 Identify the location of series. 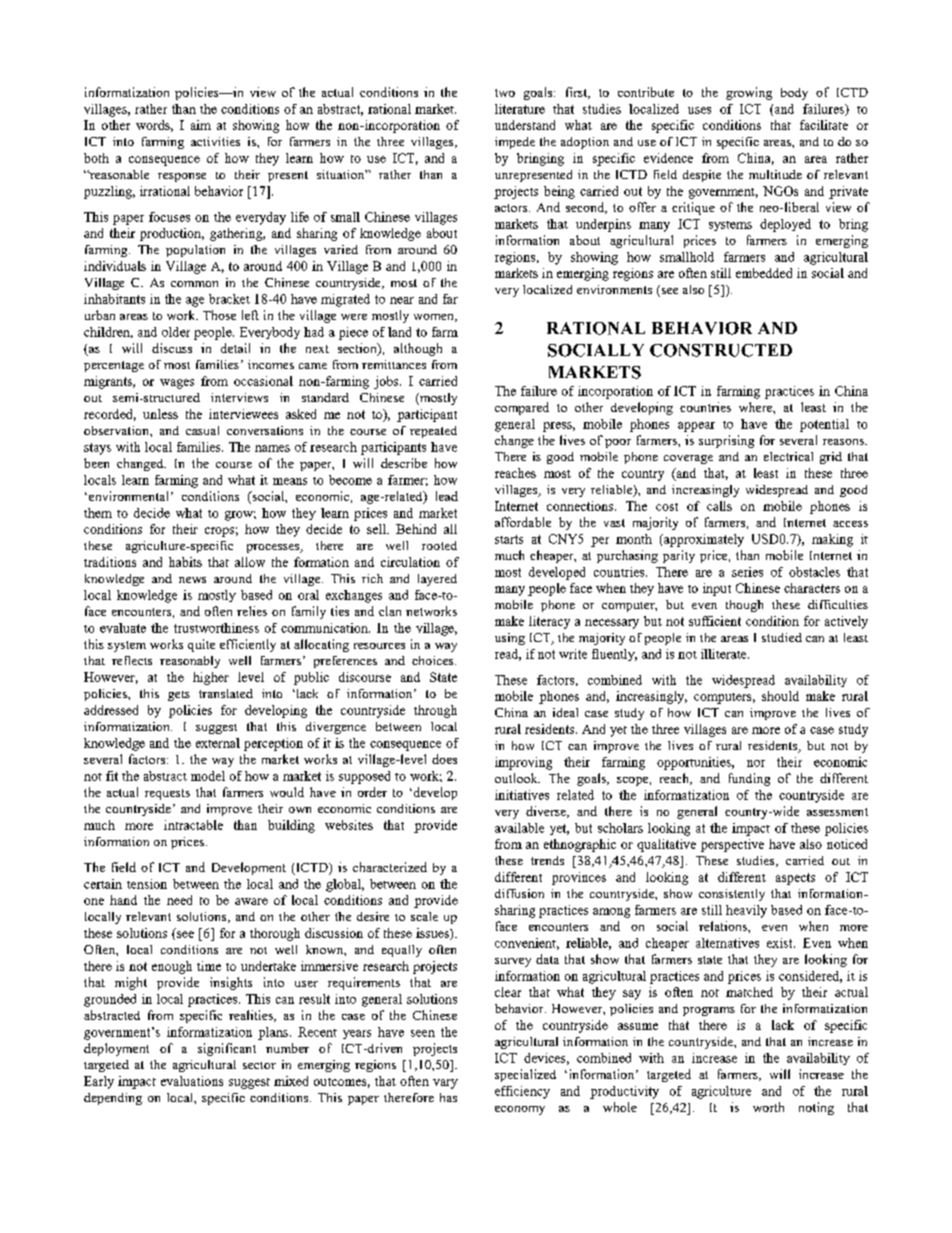
(747, 572).
